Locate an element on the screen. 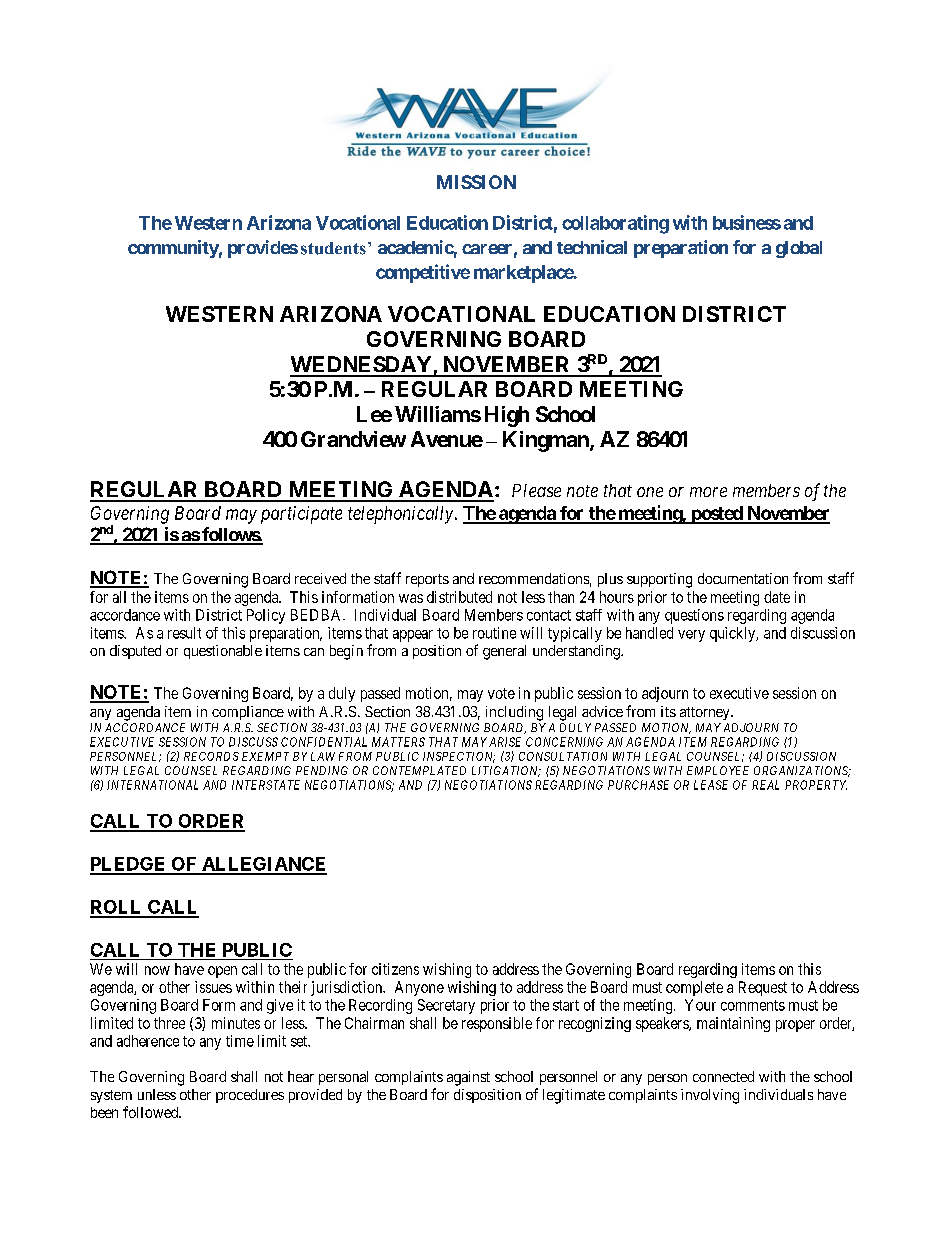 Image resolution: width=952 pixels, height=1233 pixels. appear is located at coordinates (413, 636).
